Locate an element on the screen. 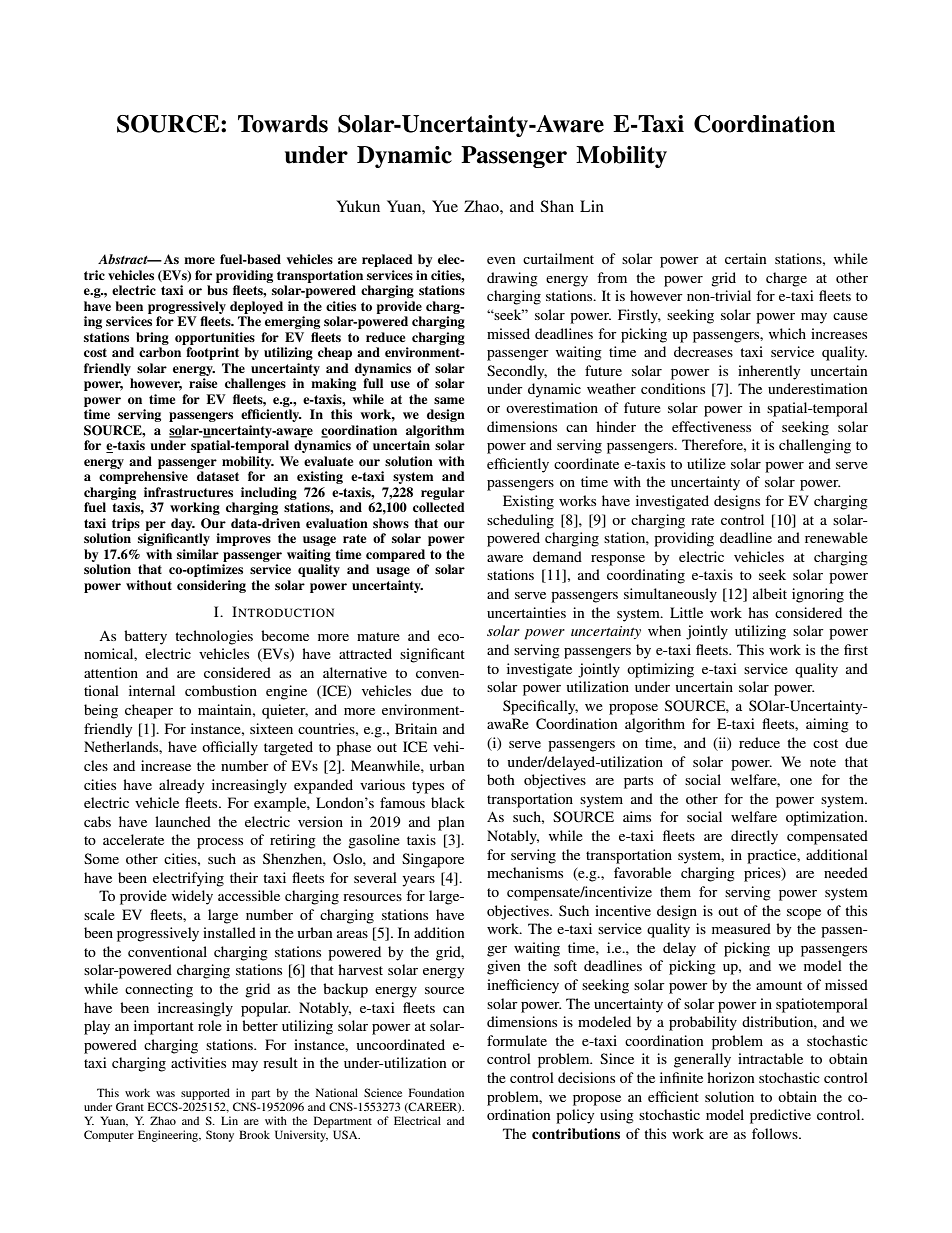 The width and height of the screenshot is (952, 1233). Yue is located at coordinates (445, 206).
